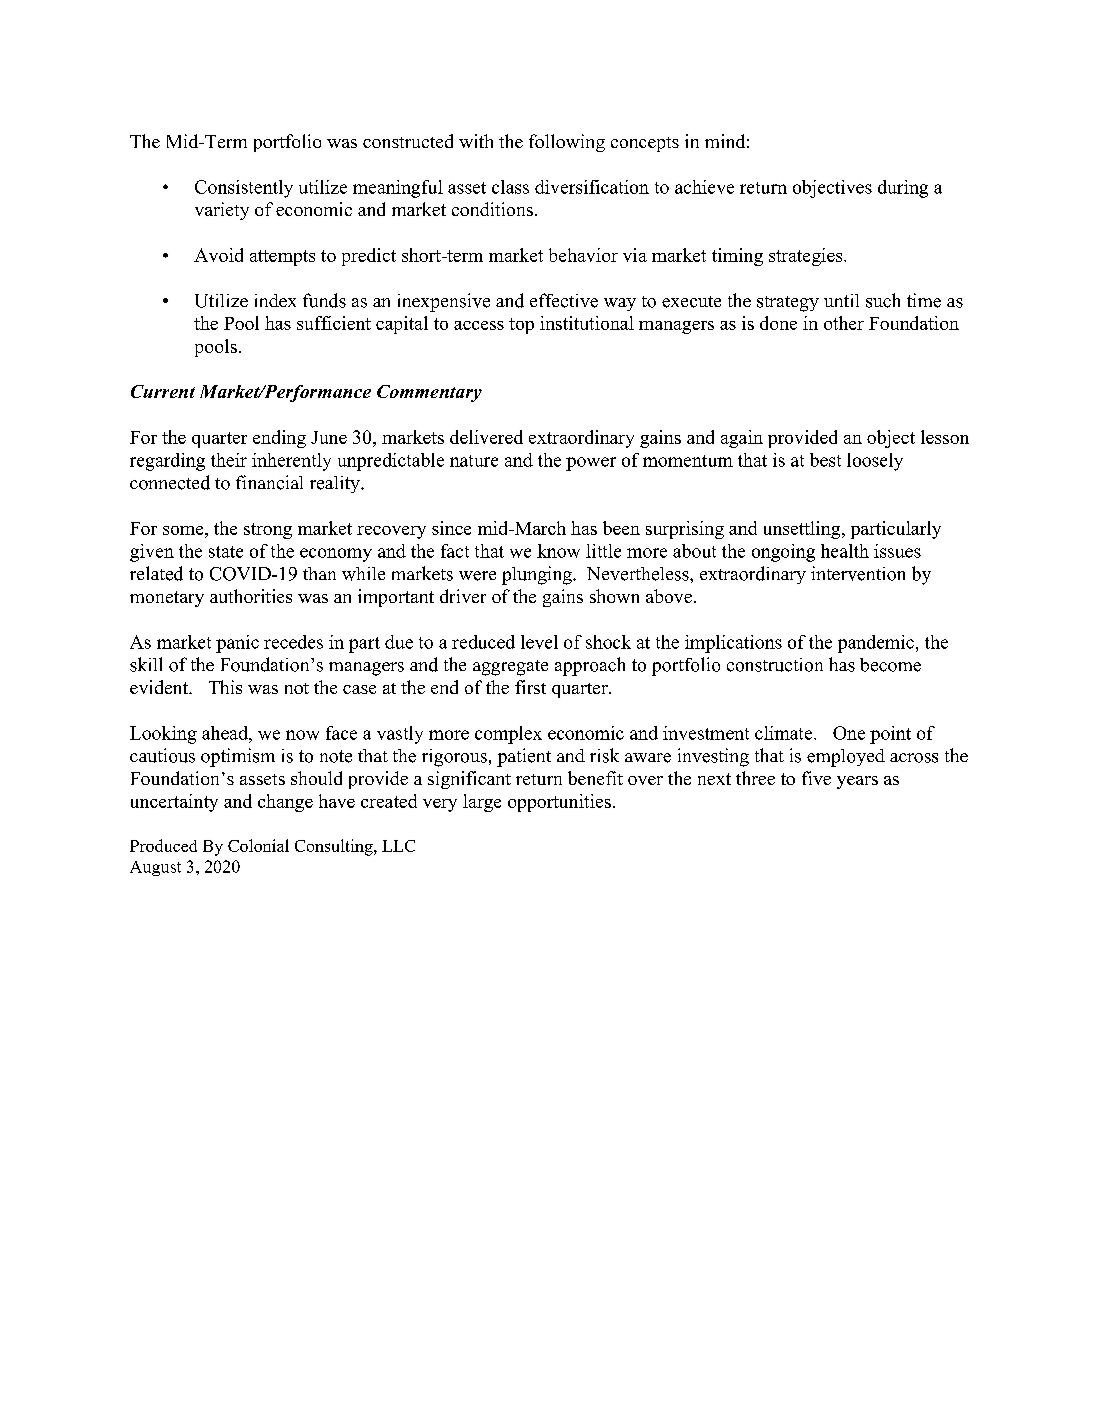 Image resolution: width=1101 pixels, height=1425 pixels. What do you see at coordinates (429, 393) in the document?
I see `Commentary` at bounding box center [429, 393].
